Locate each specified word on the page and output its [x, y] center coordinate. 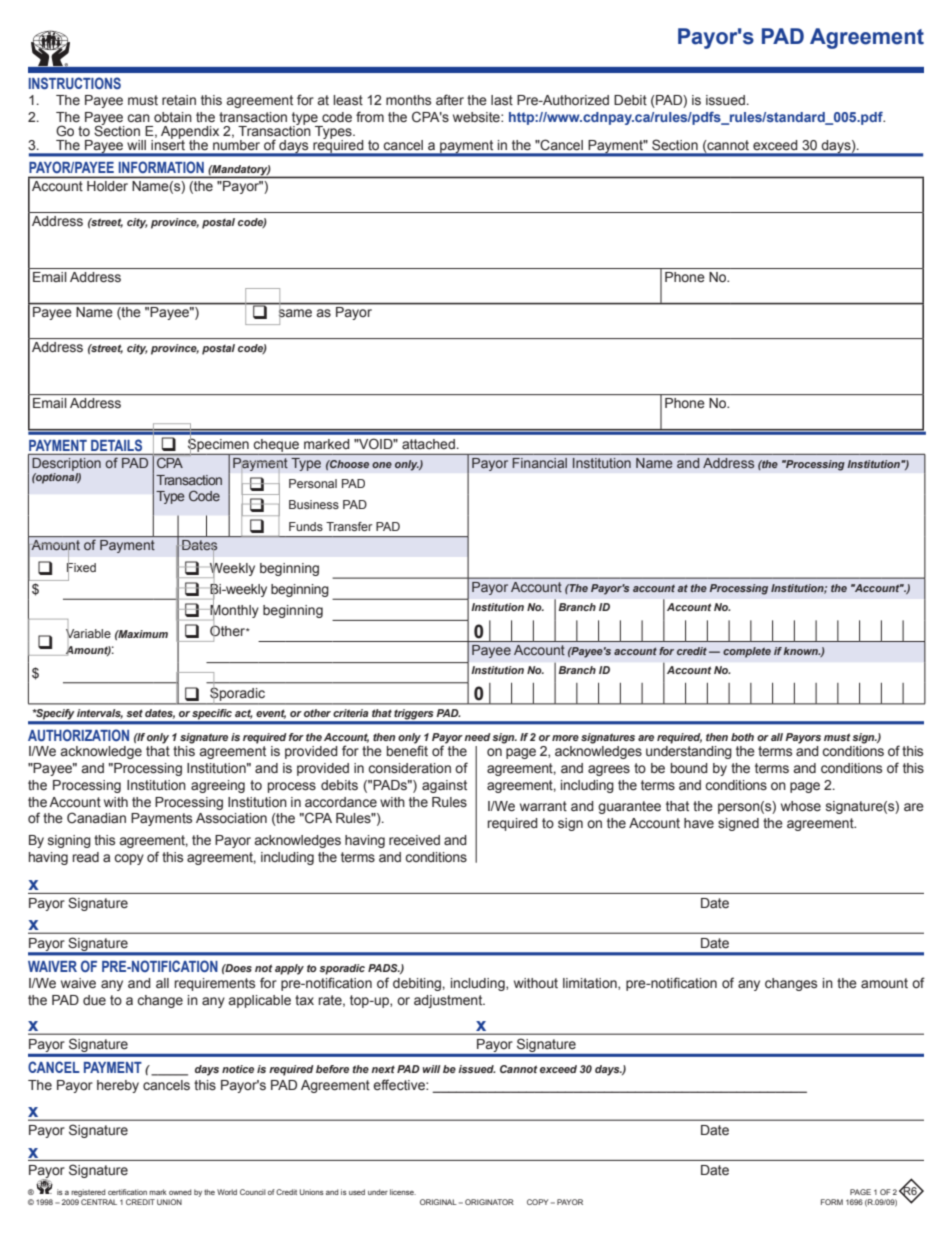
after [450, 100]
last [502, 100]
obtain [173, 117]
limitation [591, 984]
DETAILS [116, 445]
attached [428, 444]
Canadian [96, 817]
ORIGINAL [438, 1202]
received [414, 840]
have [699, 823]
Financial [540, 463]
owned [180, 1192]
